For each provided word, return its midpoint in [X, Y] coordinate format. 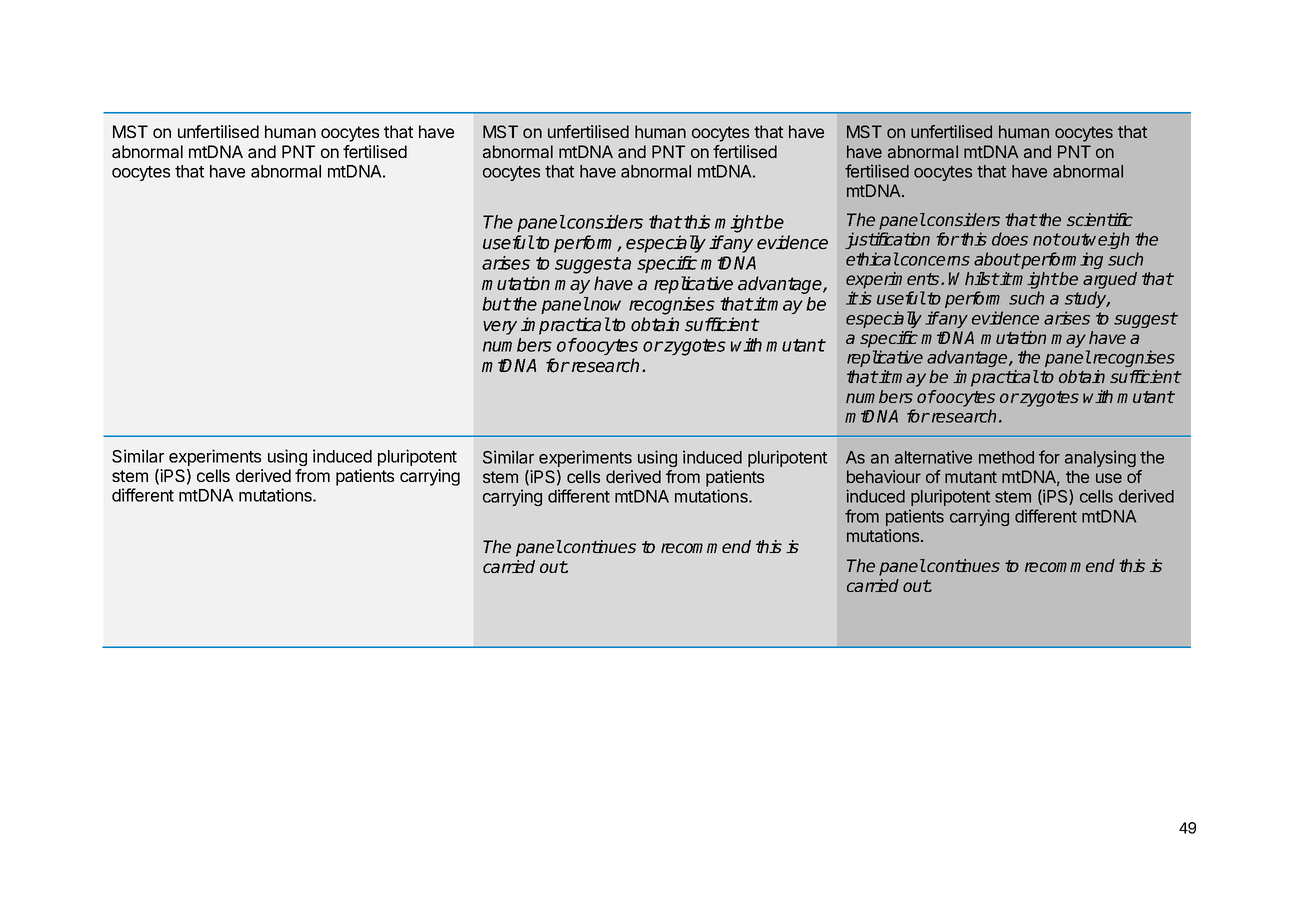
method [1006, 457]
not [1046, 239]
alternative [933, 457]
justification [887, 240]
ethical [872, 259]
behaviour [884, 476]
